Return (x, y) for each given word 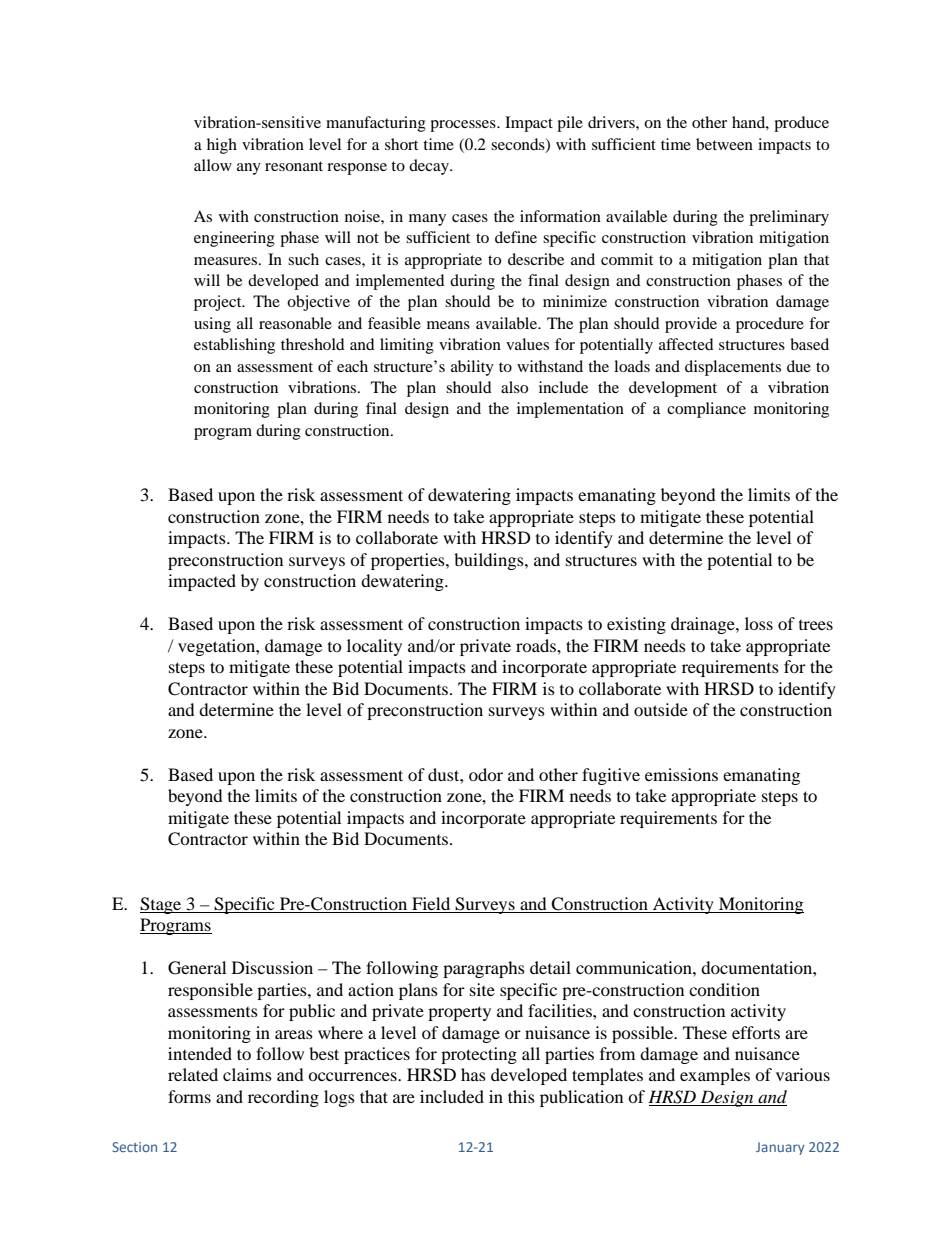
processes (464, 126)
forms (189, 1096)
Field (431, 903)
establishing (234, 346)
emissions (681, 774)
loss (759, 623)
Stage (162, 905)
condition (724, 989)
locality (374, 647)
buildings (490, 561)
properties (409, 561)
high (222, 146)
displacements (733, 368)
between (724, 144)
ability (472, 368)
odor (486, 774)
